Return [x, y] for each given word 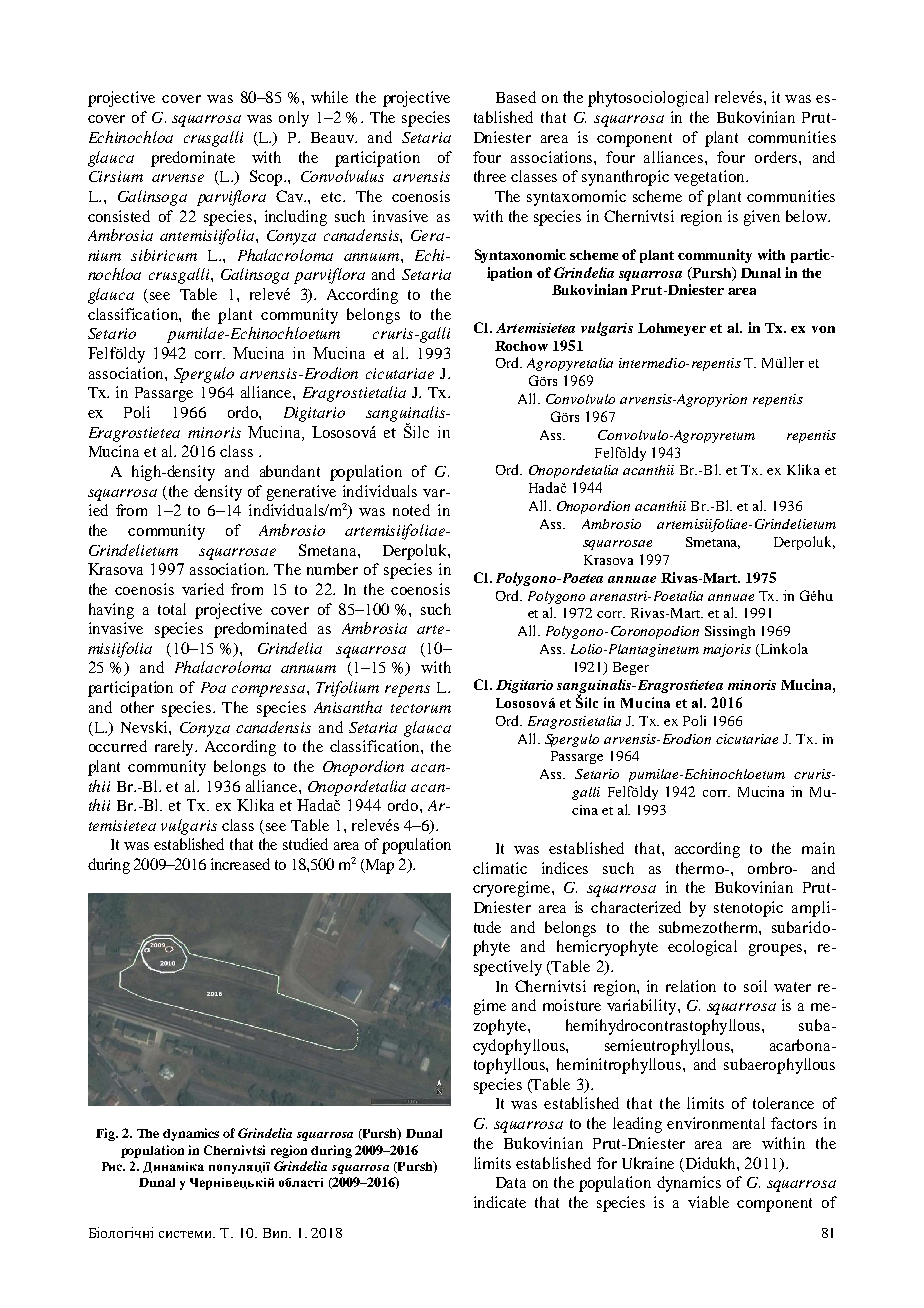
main [818, 848]
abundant [290, 471]
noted [411, 510]
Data [511, 1182]
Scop [267, 178]
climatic [500, 868]
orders [777, 157]
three [490, 176]
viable [708, 1202]
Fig [107, 1134]
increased [240, 864]
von [823, 329]
